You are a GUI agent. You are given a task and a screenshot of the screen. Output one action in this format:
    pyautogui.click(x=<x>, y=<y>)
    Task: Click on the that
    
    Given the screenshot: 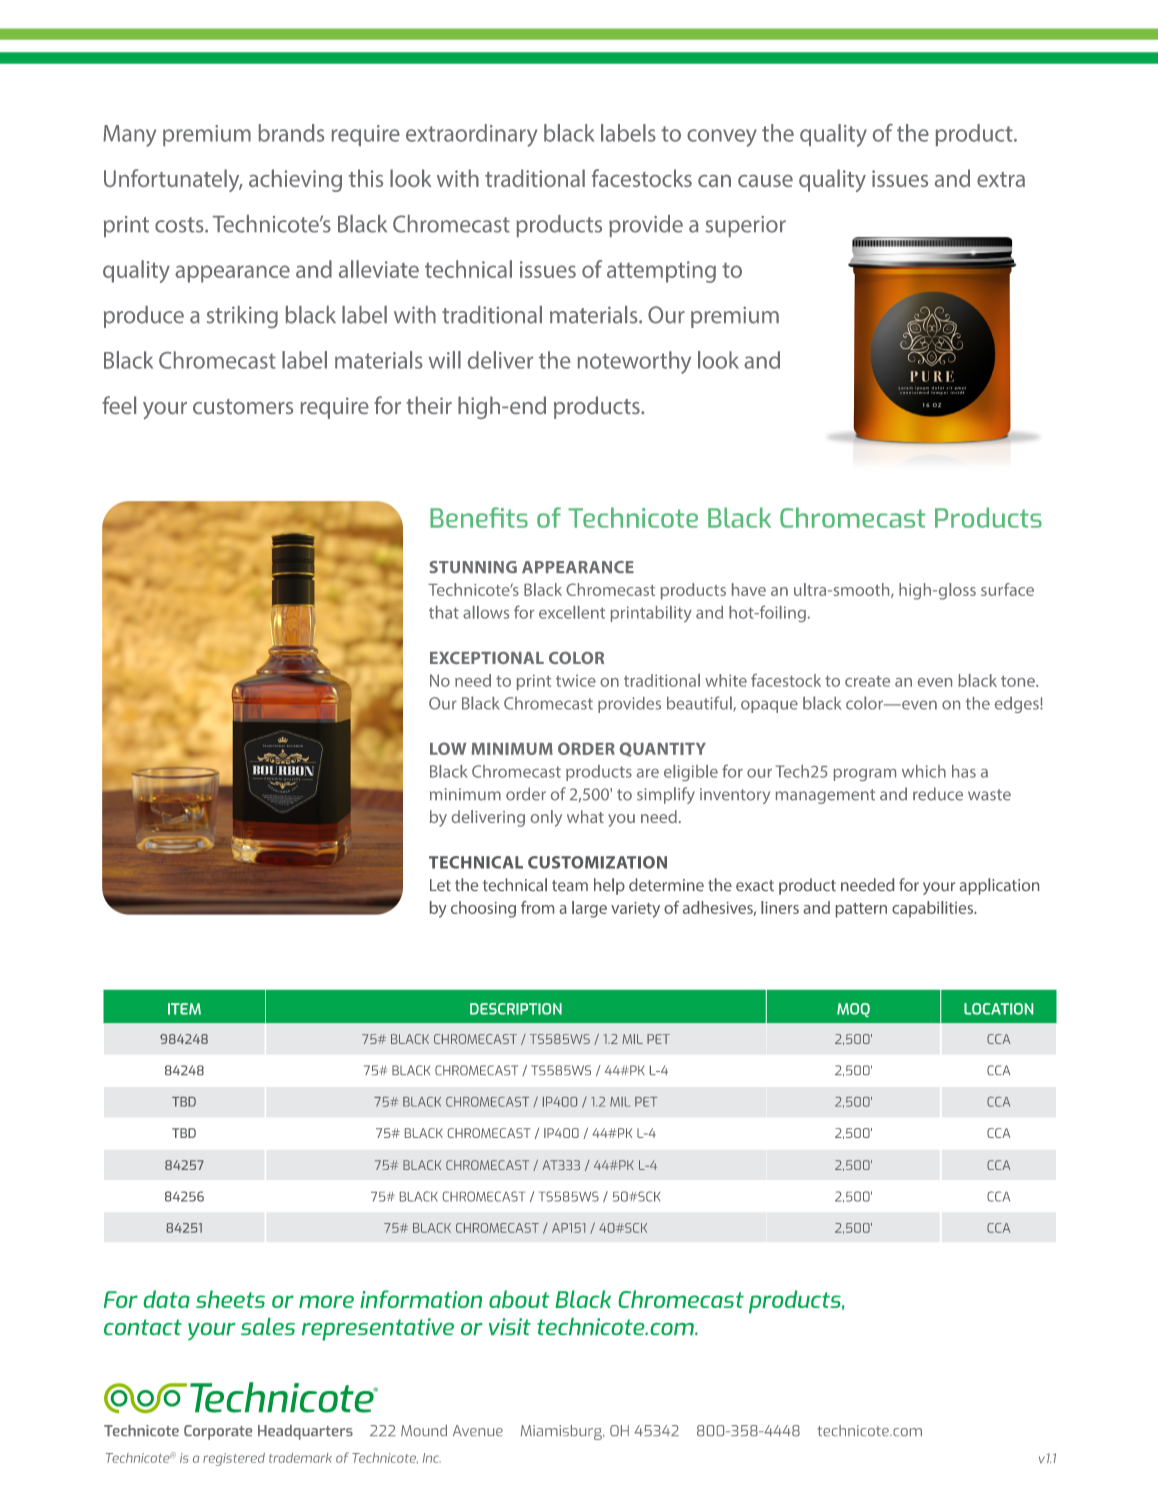 What is the action you would take?
    pyautogui.click(x=444, y=612)
